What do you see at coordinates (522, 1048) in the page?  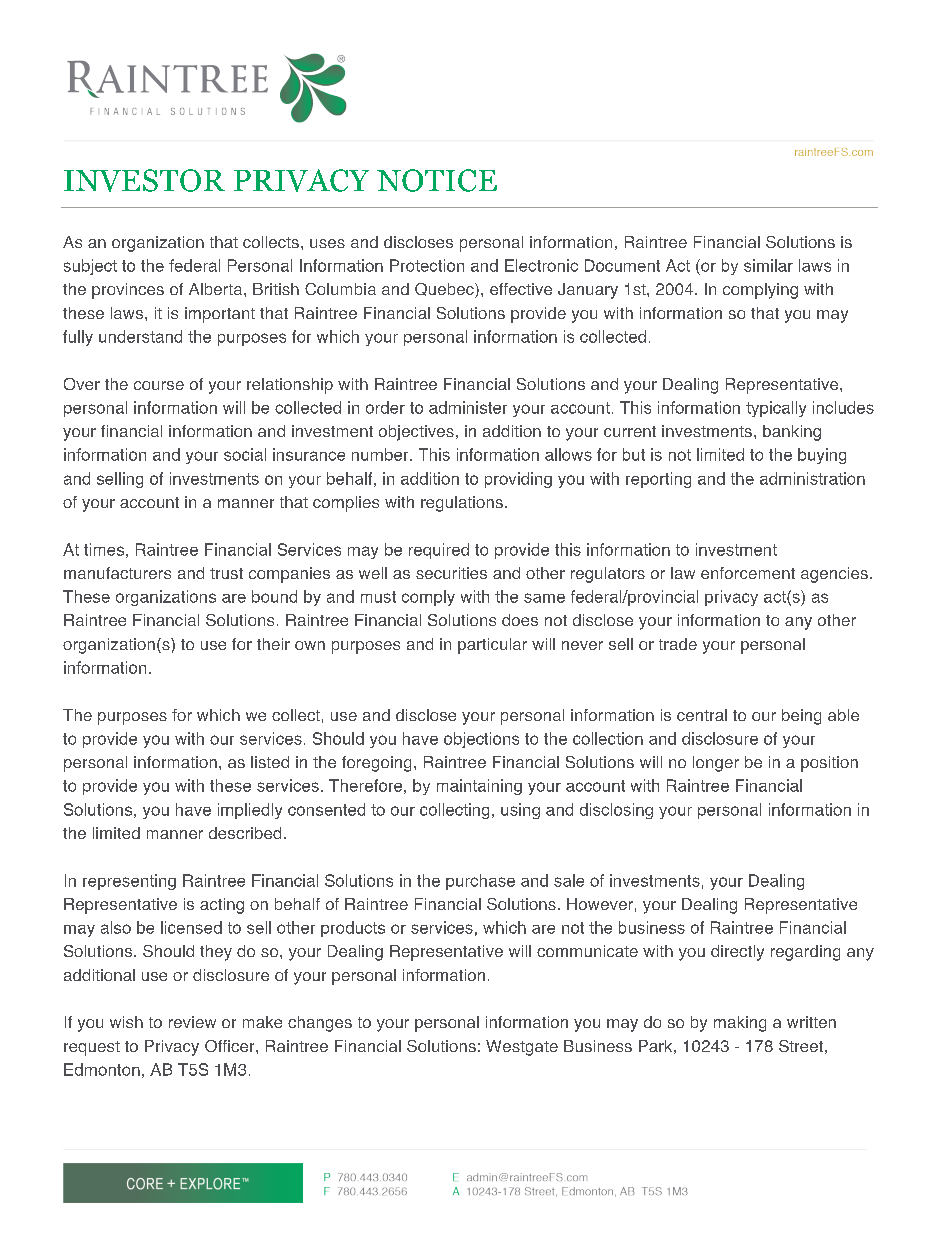 I see `Westgate` at bounding box center [522, 1048].
